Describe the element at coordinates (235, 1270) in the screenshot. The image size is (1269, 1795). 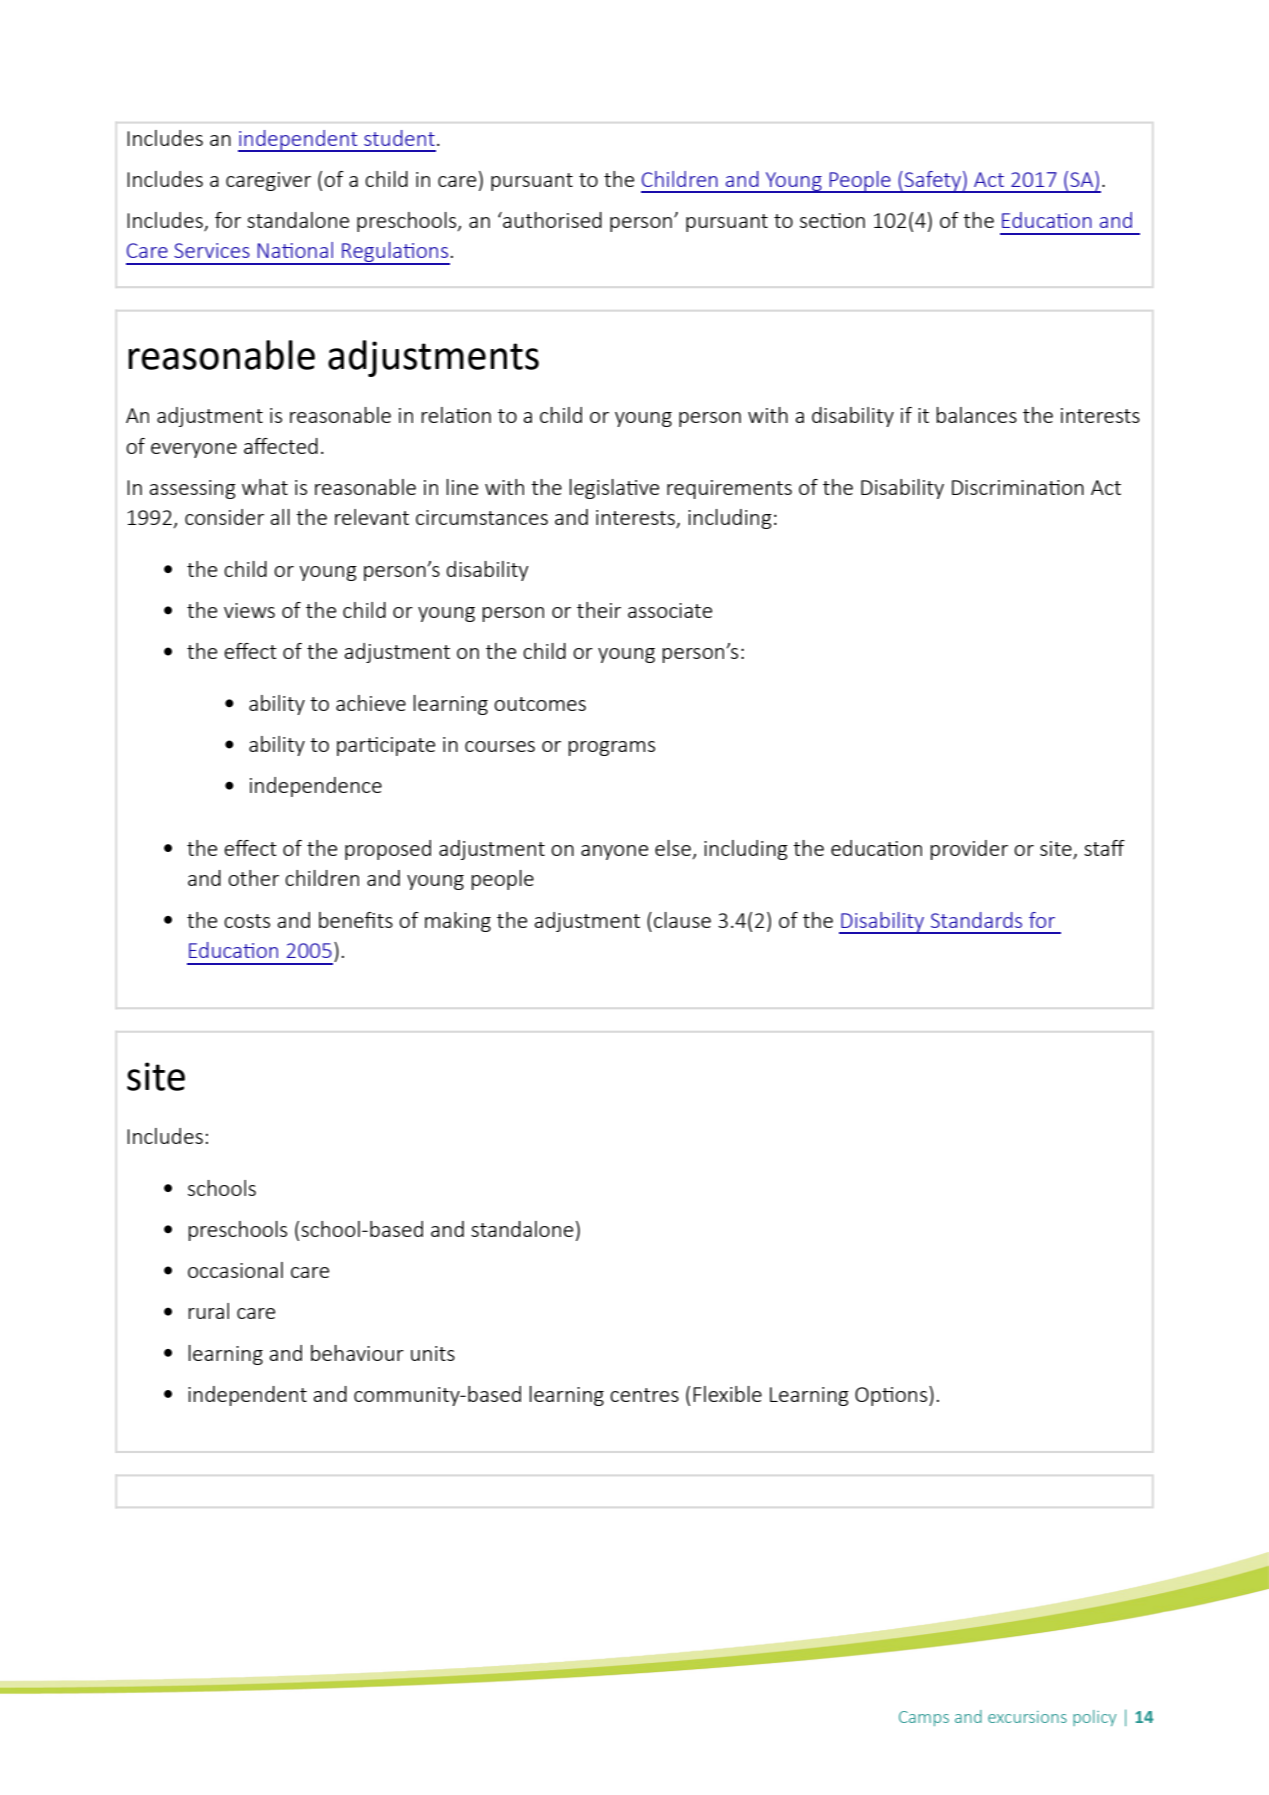
I see `occasional` at that location.
